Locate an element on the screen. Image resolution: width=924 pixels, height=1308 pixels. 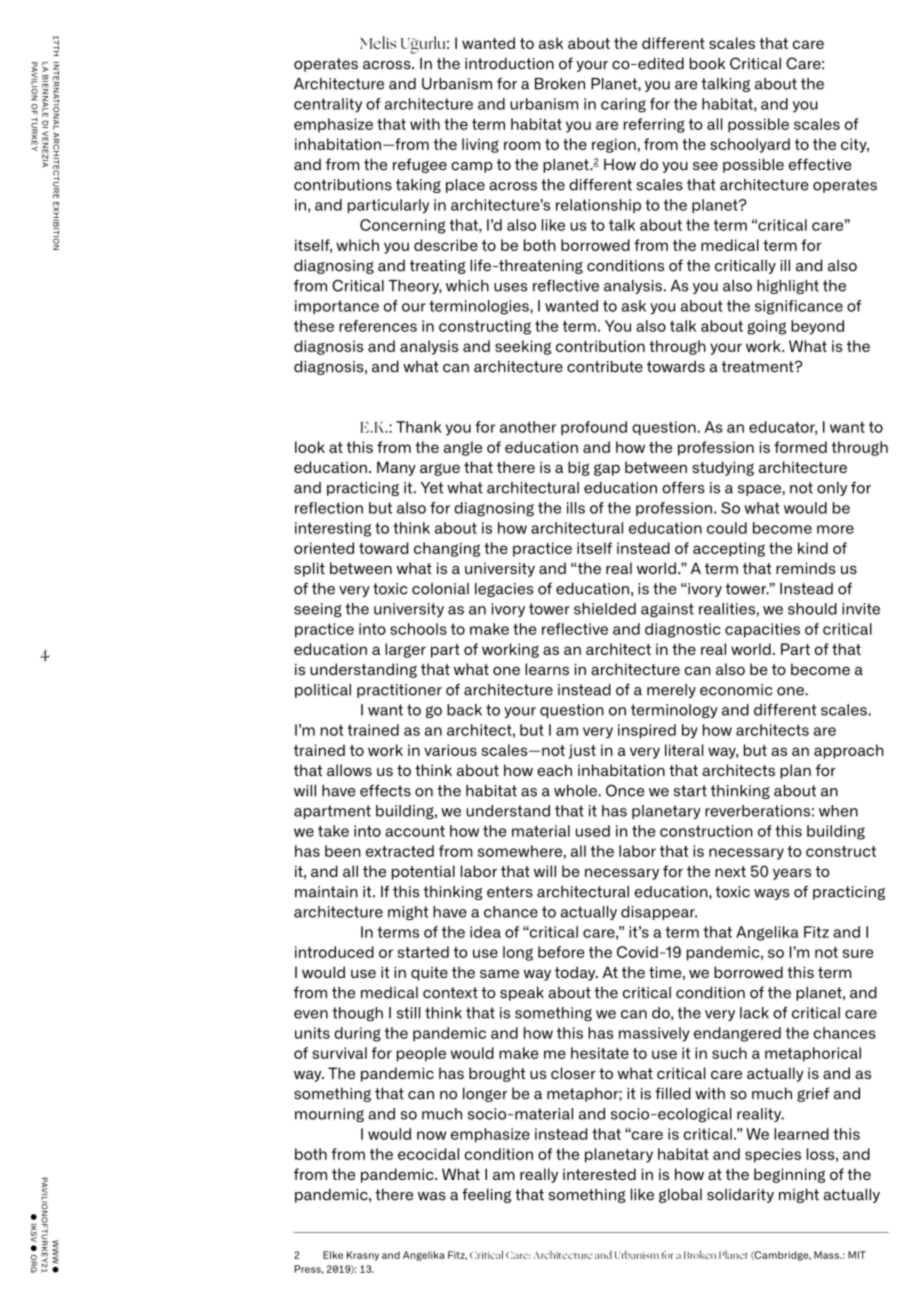
Elke is located at coordinates (333, 1255).
